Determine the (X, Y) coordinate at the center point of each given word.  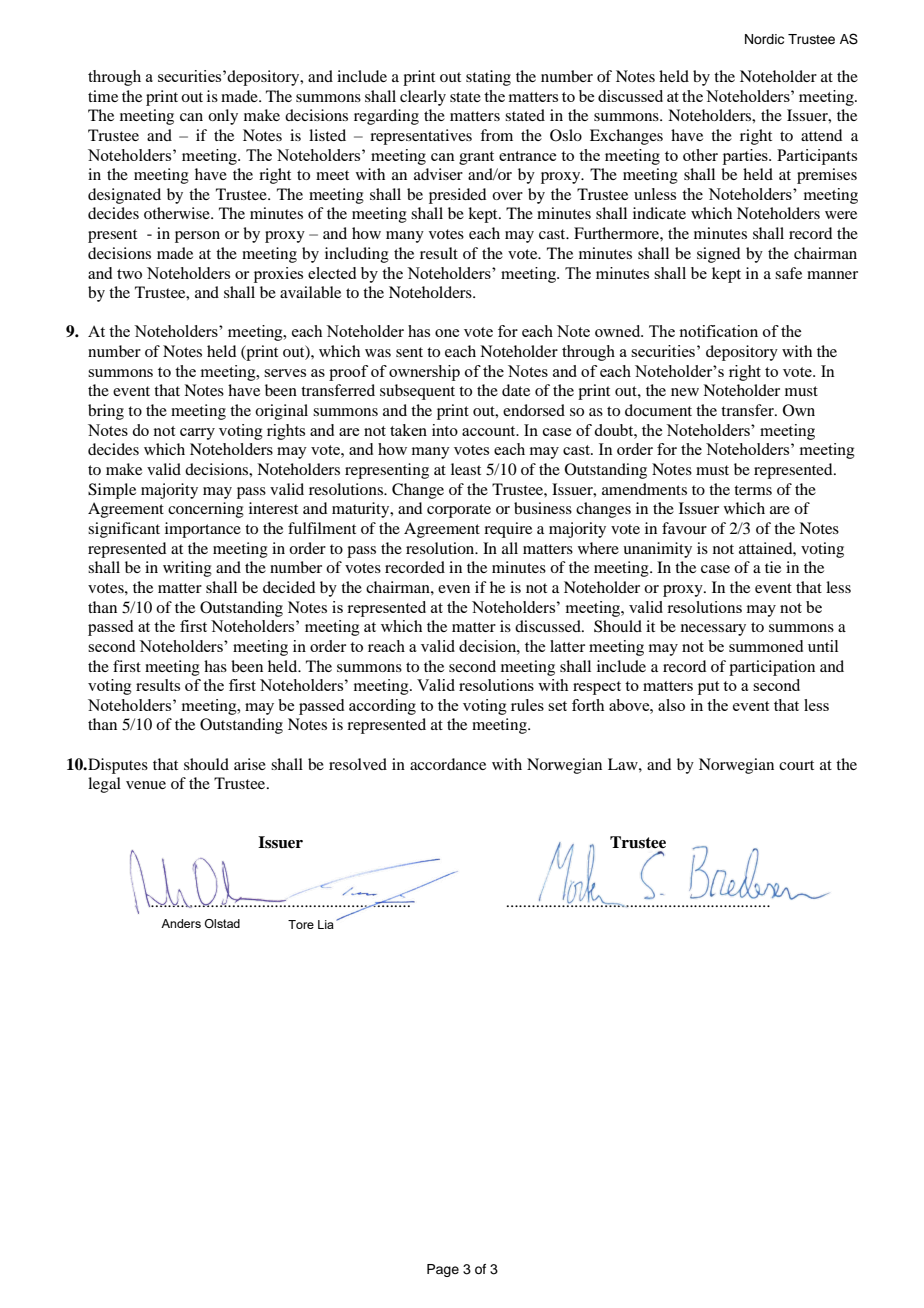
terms (753, 490)
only (223, 117)
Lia (326, 924)
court (796, 765)
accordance (448, 764)
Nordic (764, 39)
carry (197, 434)
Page (443, 1270)
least (466, 469)
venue (146, 785)
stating (488, 78)
